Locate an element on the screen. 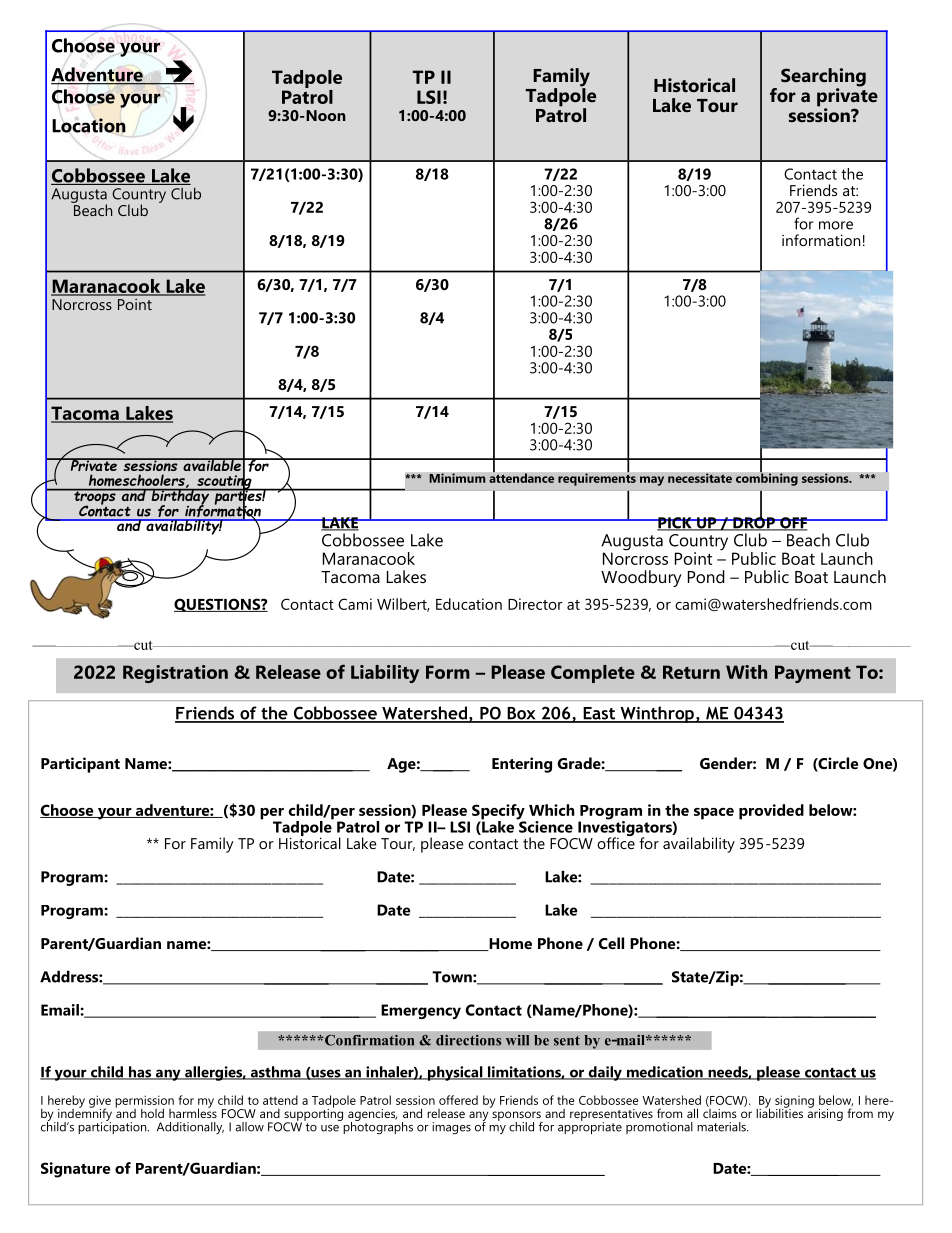 The height and width of the screenshot is (1233, 952). Searching is located at coordinates (823, 78).
